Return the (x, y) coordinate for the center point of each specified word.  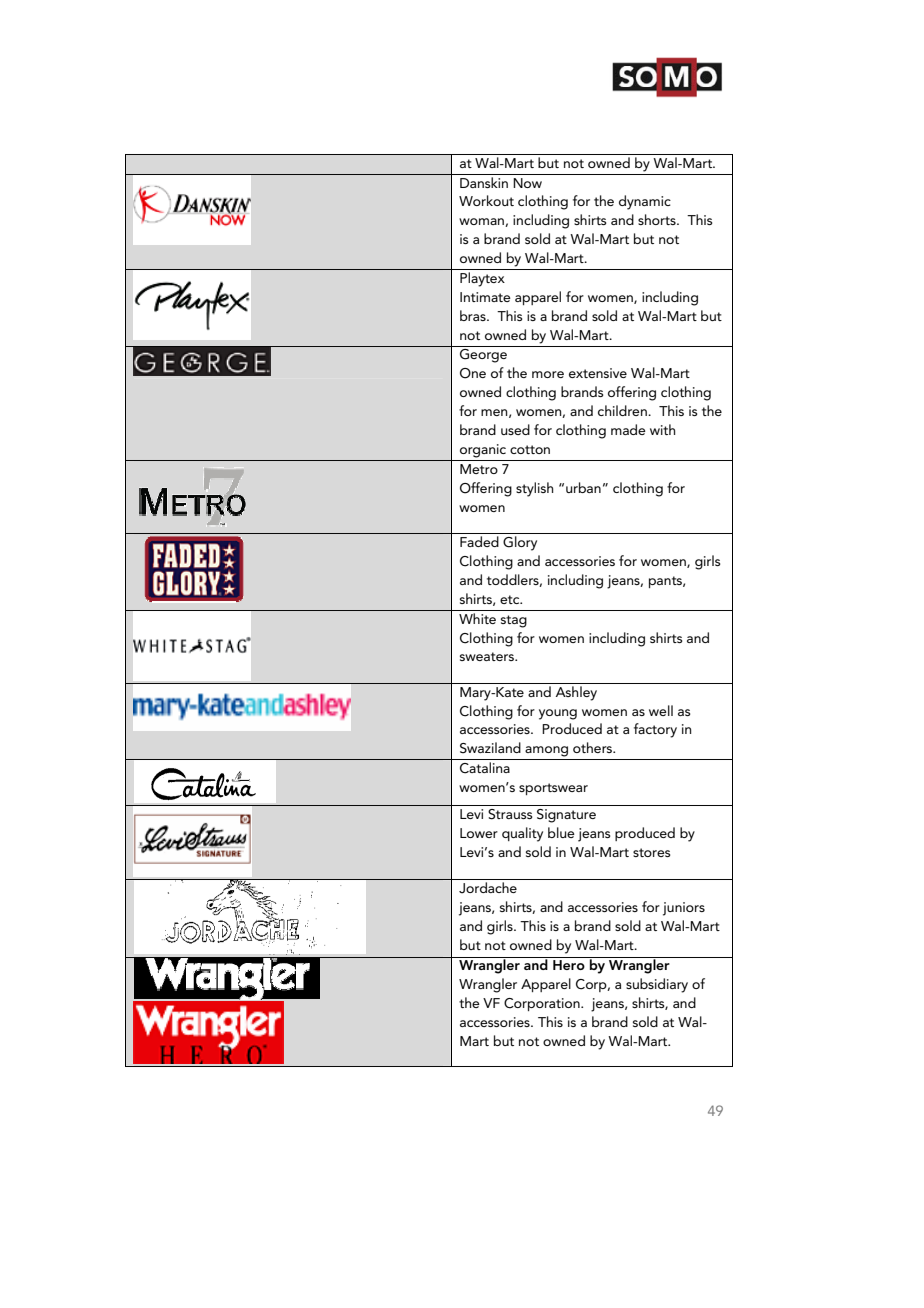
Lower (479, 833)
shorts (658, 219)
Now (527, 183)
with (662, 429)
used (515, 429)
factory (655, 730)
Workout (486, 200)
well (661, 710)
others (594, 747)
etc (511, 599)
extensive (598, 373)
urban (583, 487)
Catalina (485, 768)
